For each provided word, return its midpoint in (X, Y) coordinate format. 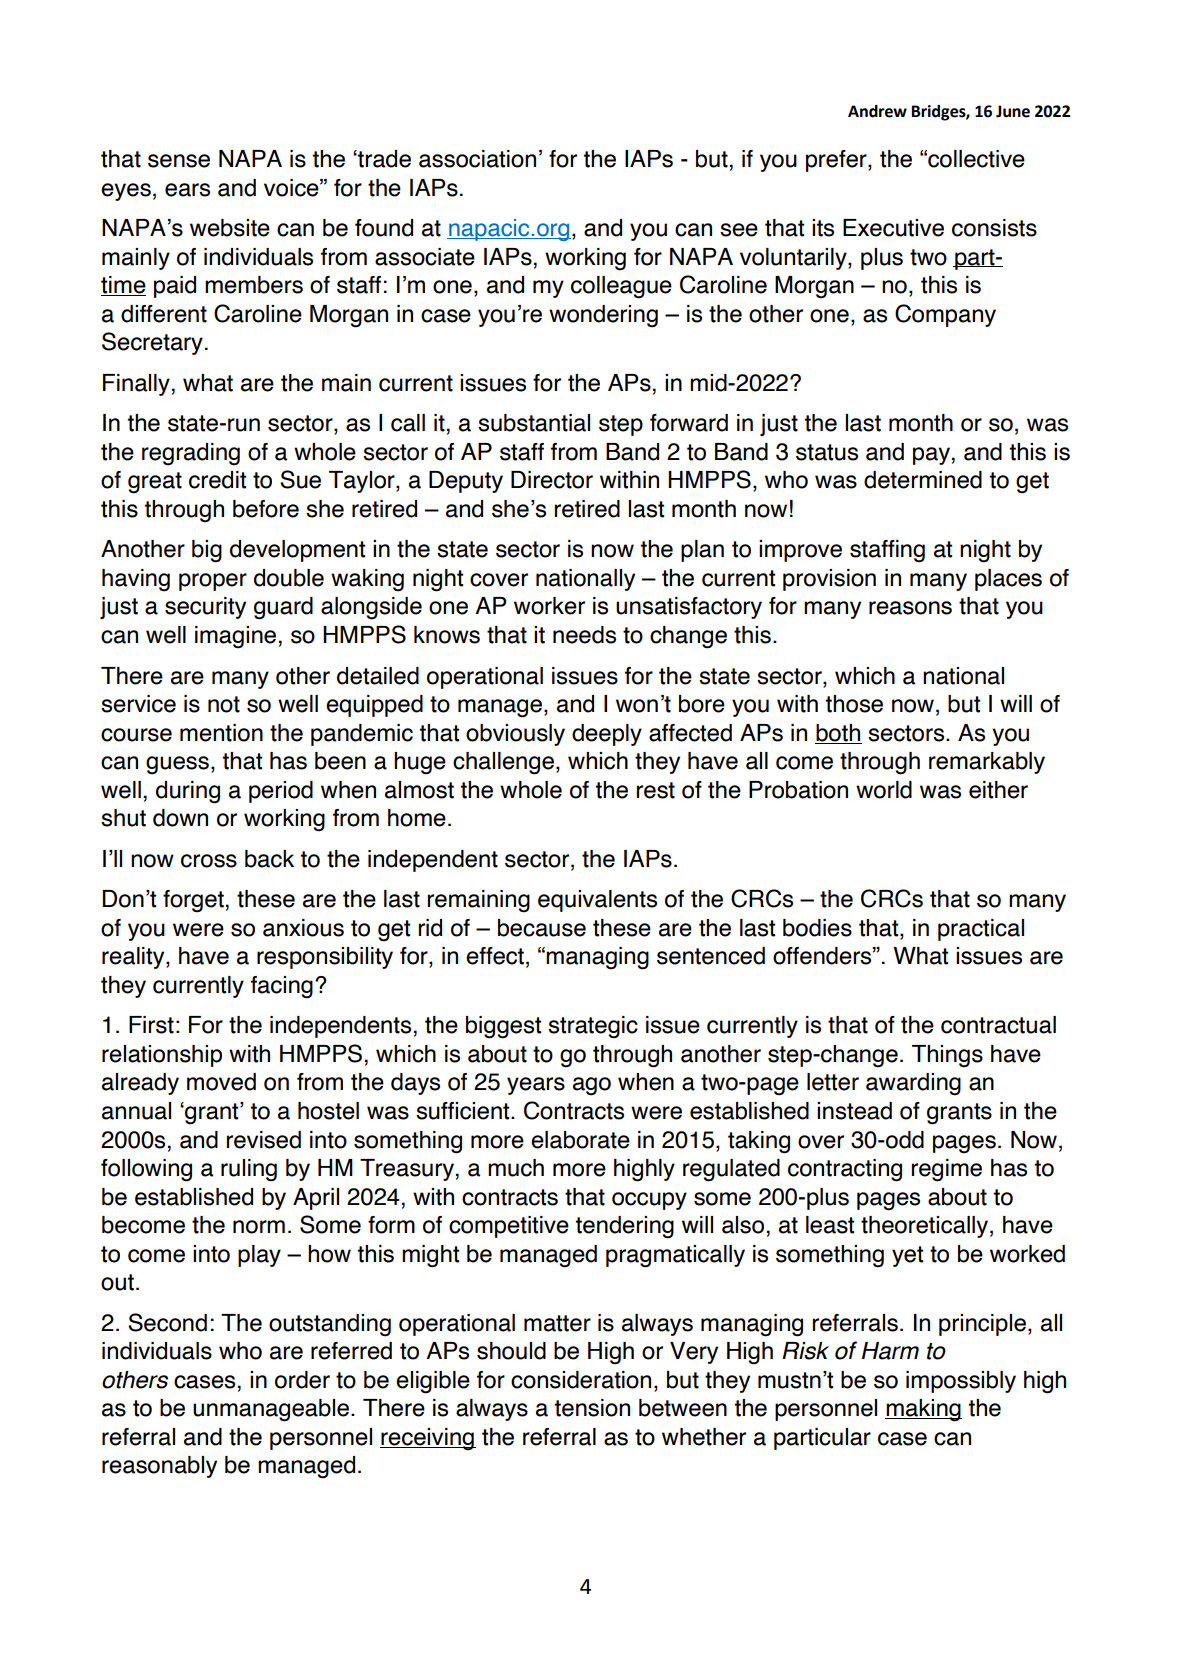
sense (179, 161)
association (477, 159)
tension (592, 1408)
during (188, 792)
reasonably (159, 1467)
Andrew (877, 111)
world (884, 790)
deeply (607, 735)
